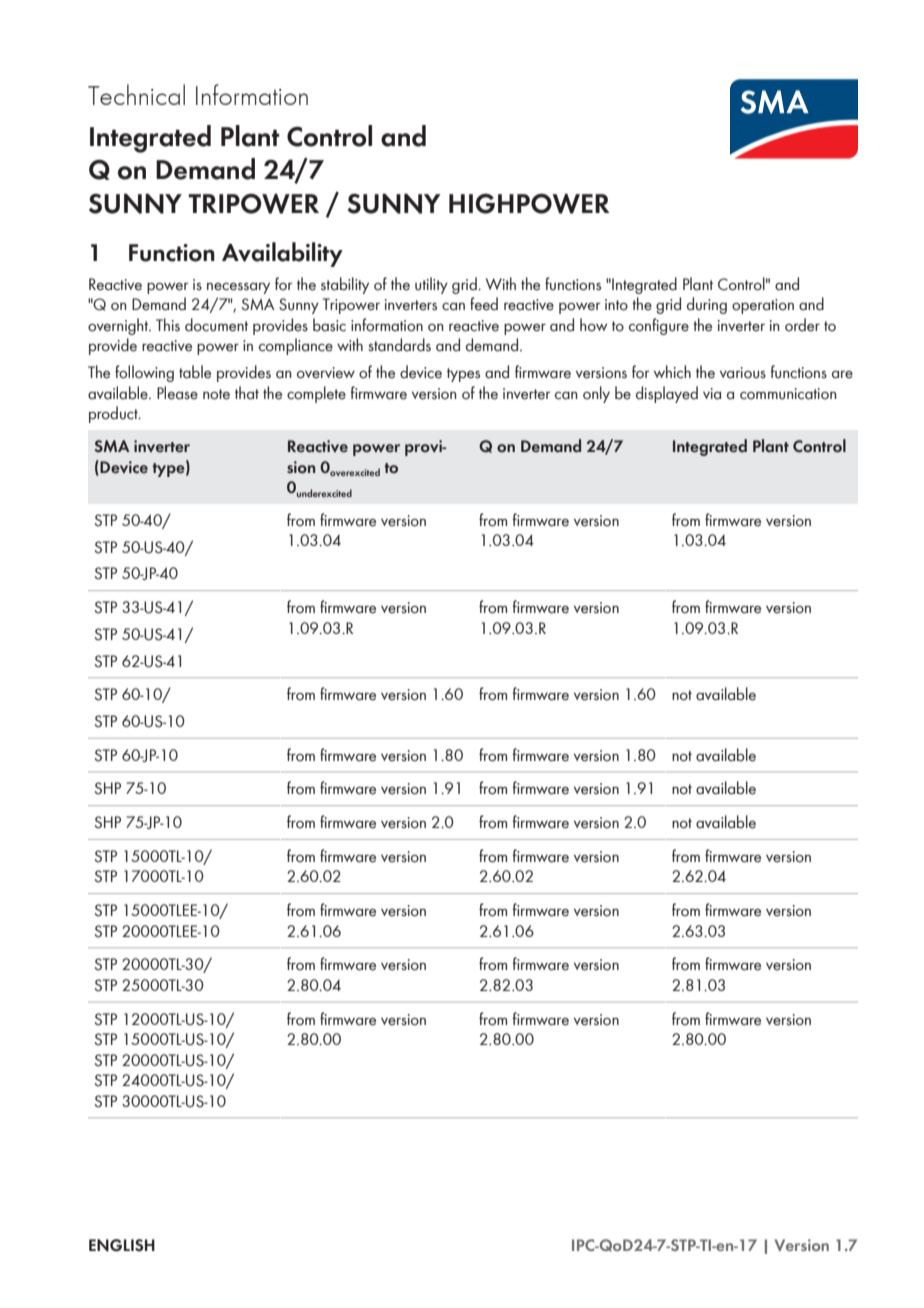 The image size is (924, 1308). I want to click on communication, so click(788, 394).
